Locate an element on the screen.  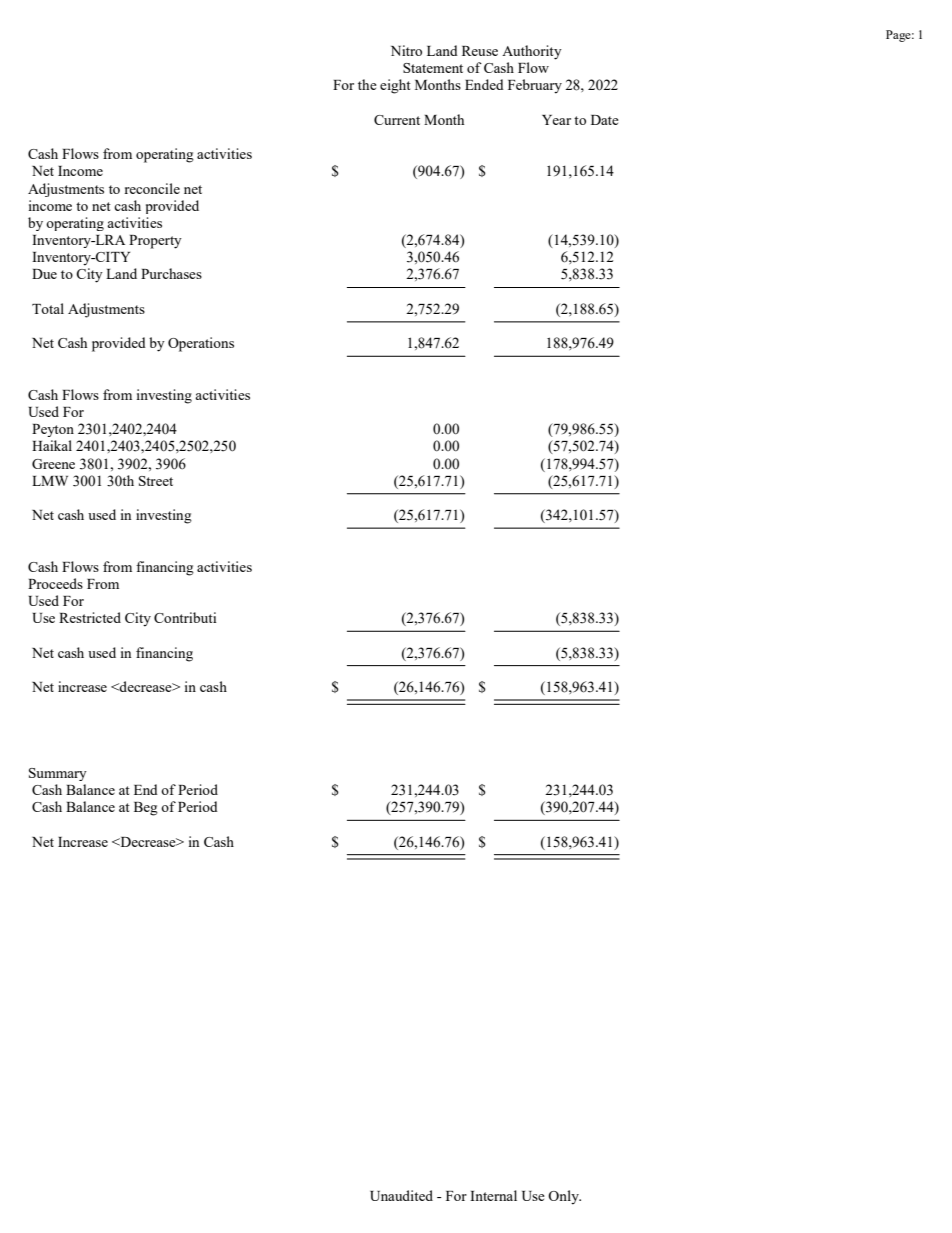
Beg is located at coordinates (146, 809).
